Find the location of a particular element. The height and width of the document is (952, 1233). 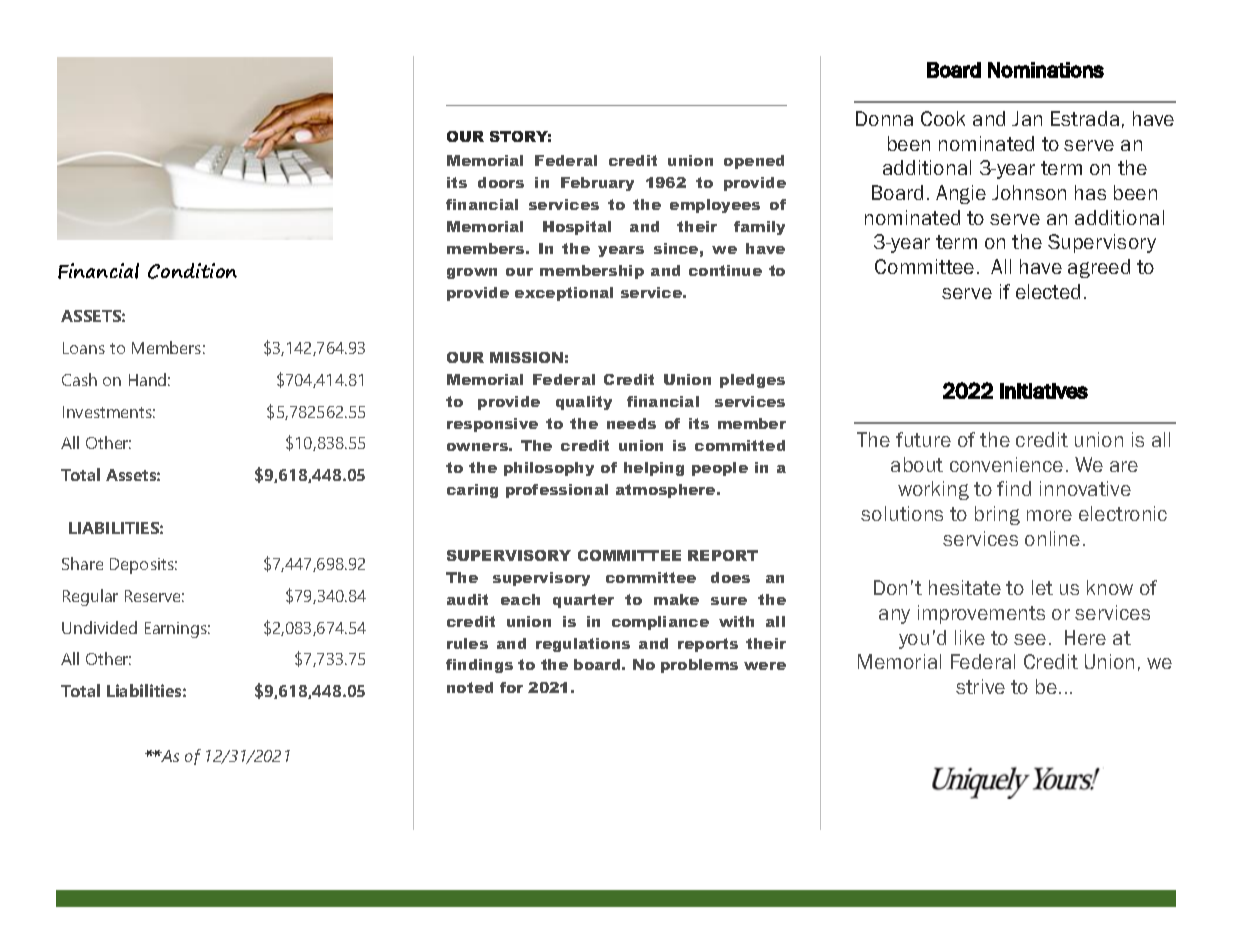

Earnings is located at coordinates (177, 630).
